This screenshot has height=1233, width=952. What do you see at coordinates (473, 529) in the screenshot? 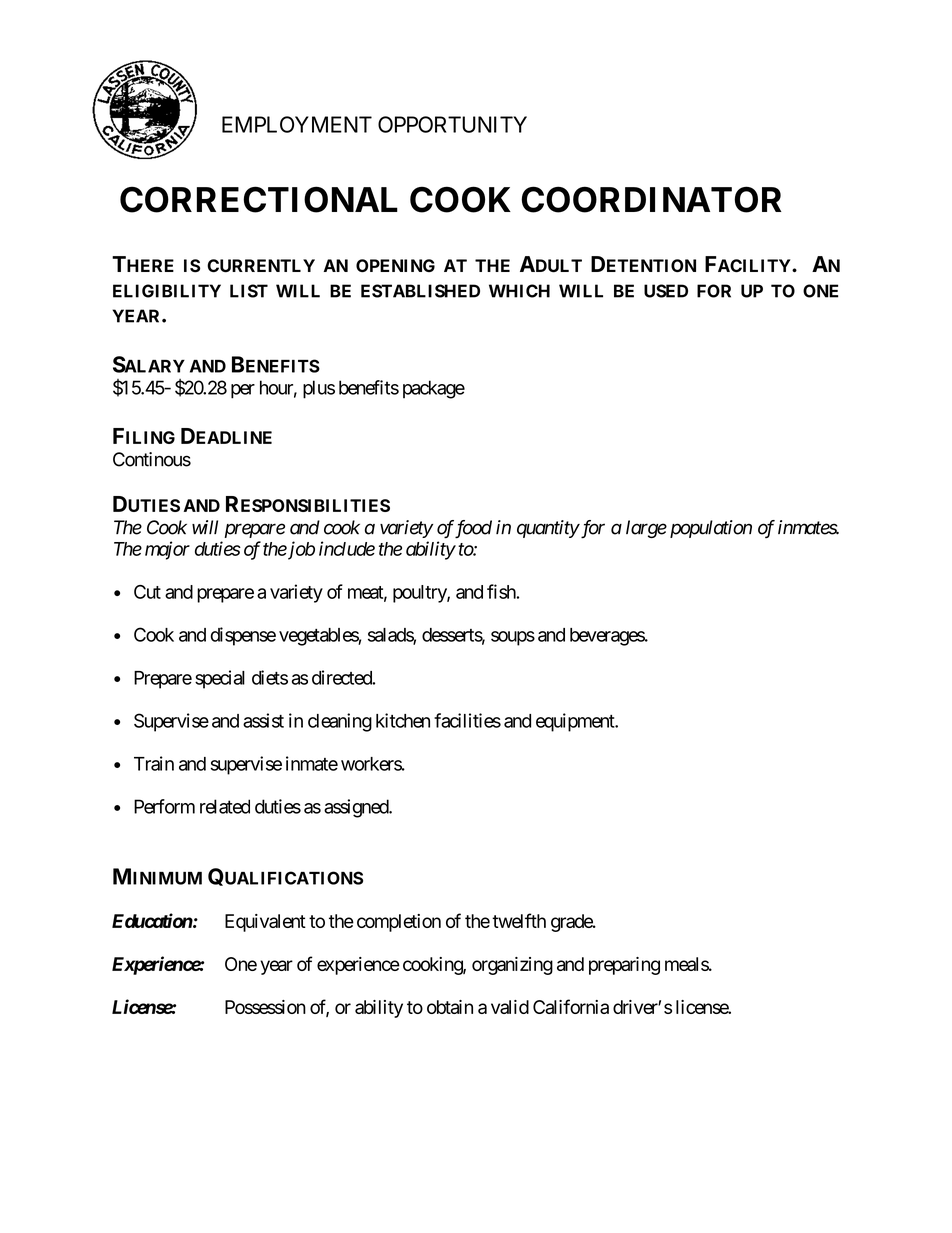
I see `food` at bounding box center [473, 529].
